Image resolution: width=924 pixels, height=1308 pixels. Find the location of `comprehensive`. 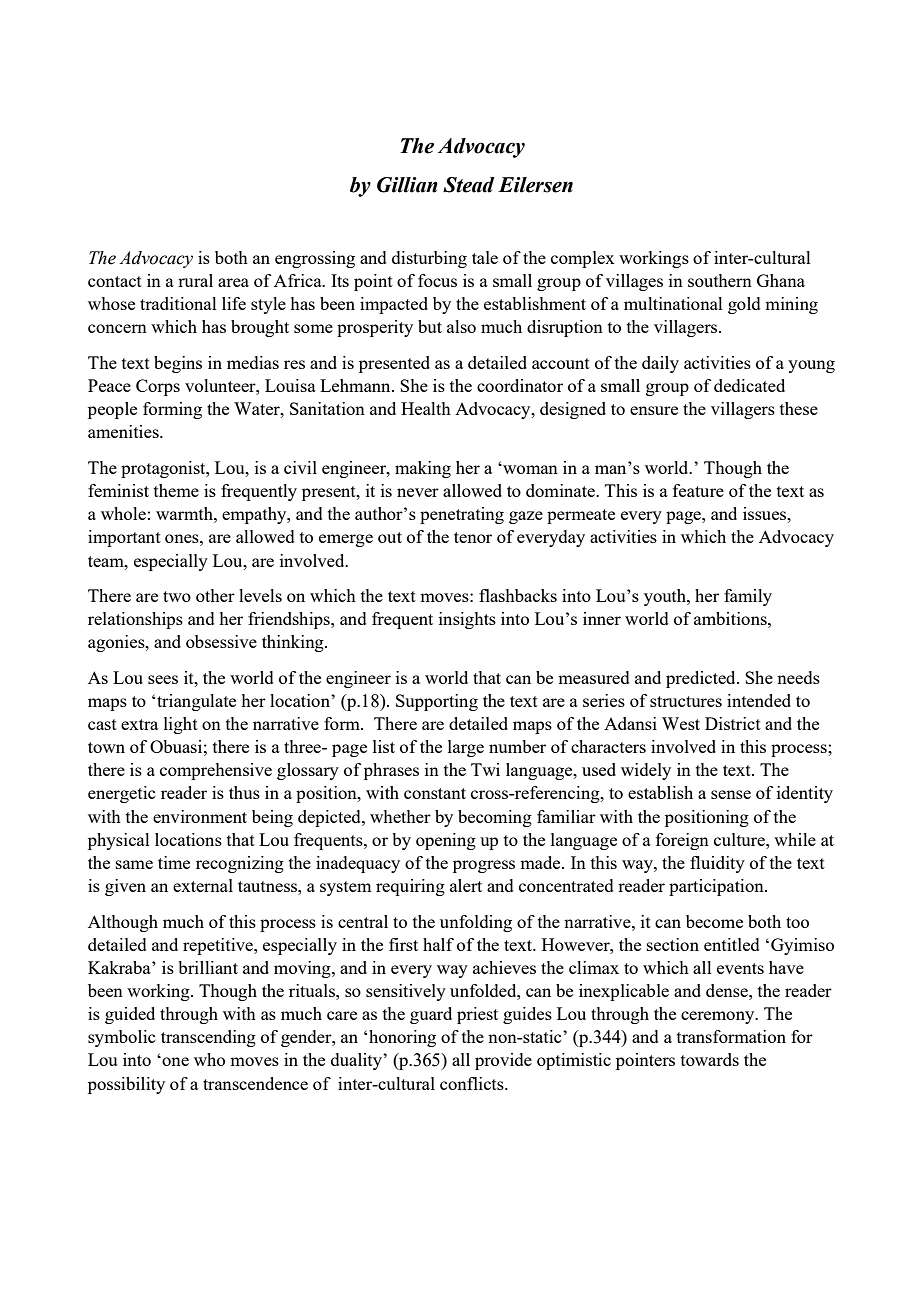

comprehensive is located at coordinates (216, 771).
